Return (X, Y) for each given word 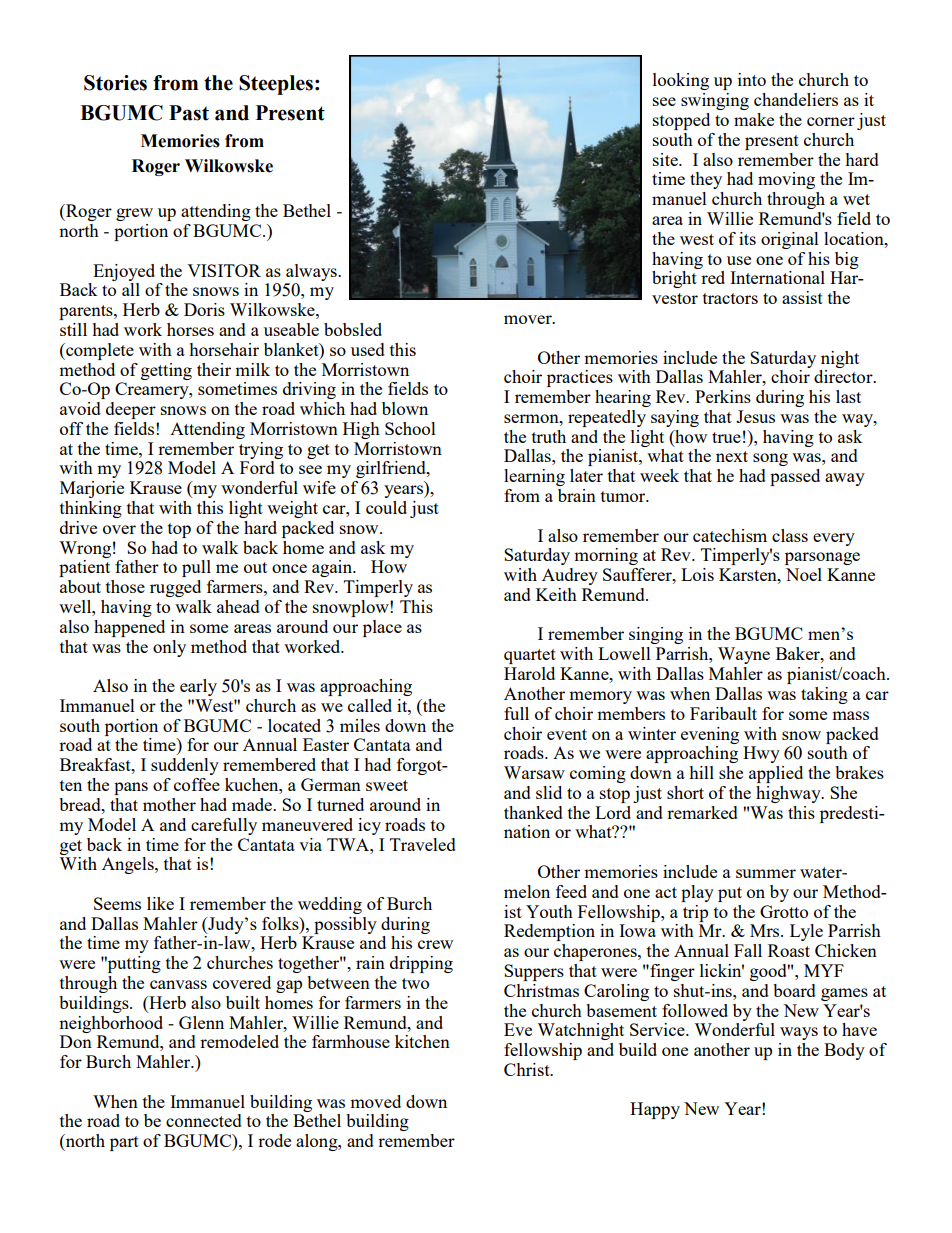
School (410, 428)
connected (204, 1120)
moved (375, 1101)
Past (189, 113)
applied (776, 774)
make (754, 119)
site (666, 159)
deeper (131, 410)
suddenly (185, 766)
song (770, 459)
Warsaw (534, 772)
